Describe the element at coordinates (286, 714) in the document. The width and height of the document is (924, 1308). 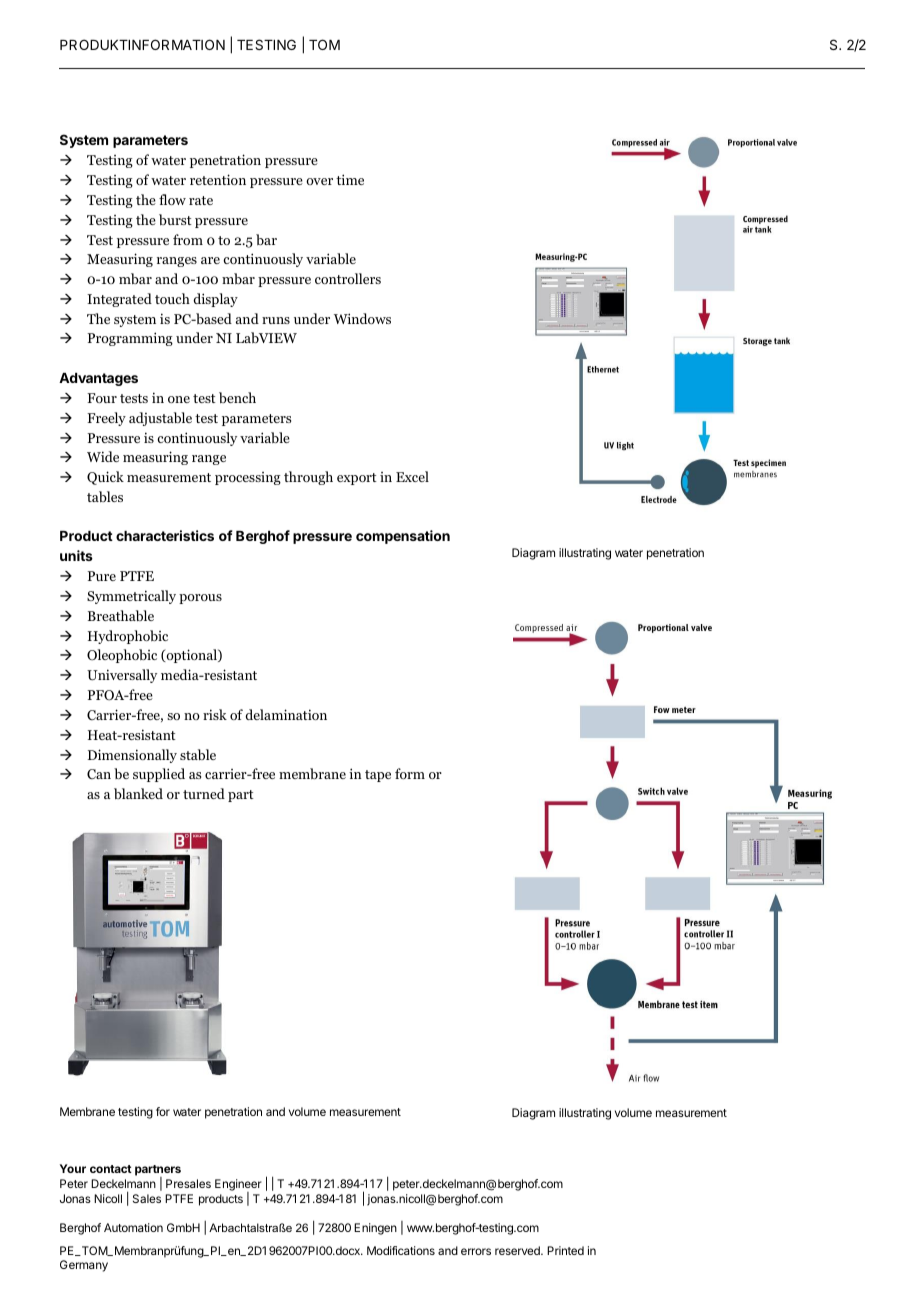
I see `delamination` at that location.
